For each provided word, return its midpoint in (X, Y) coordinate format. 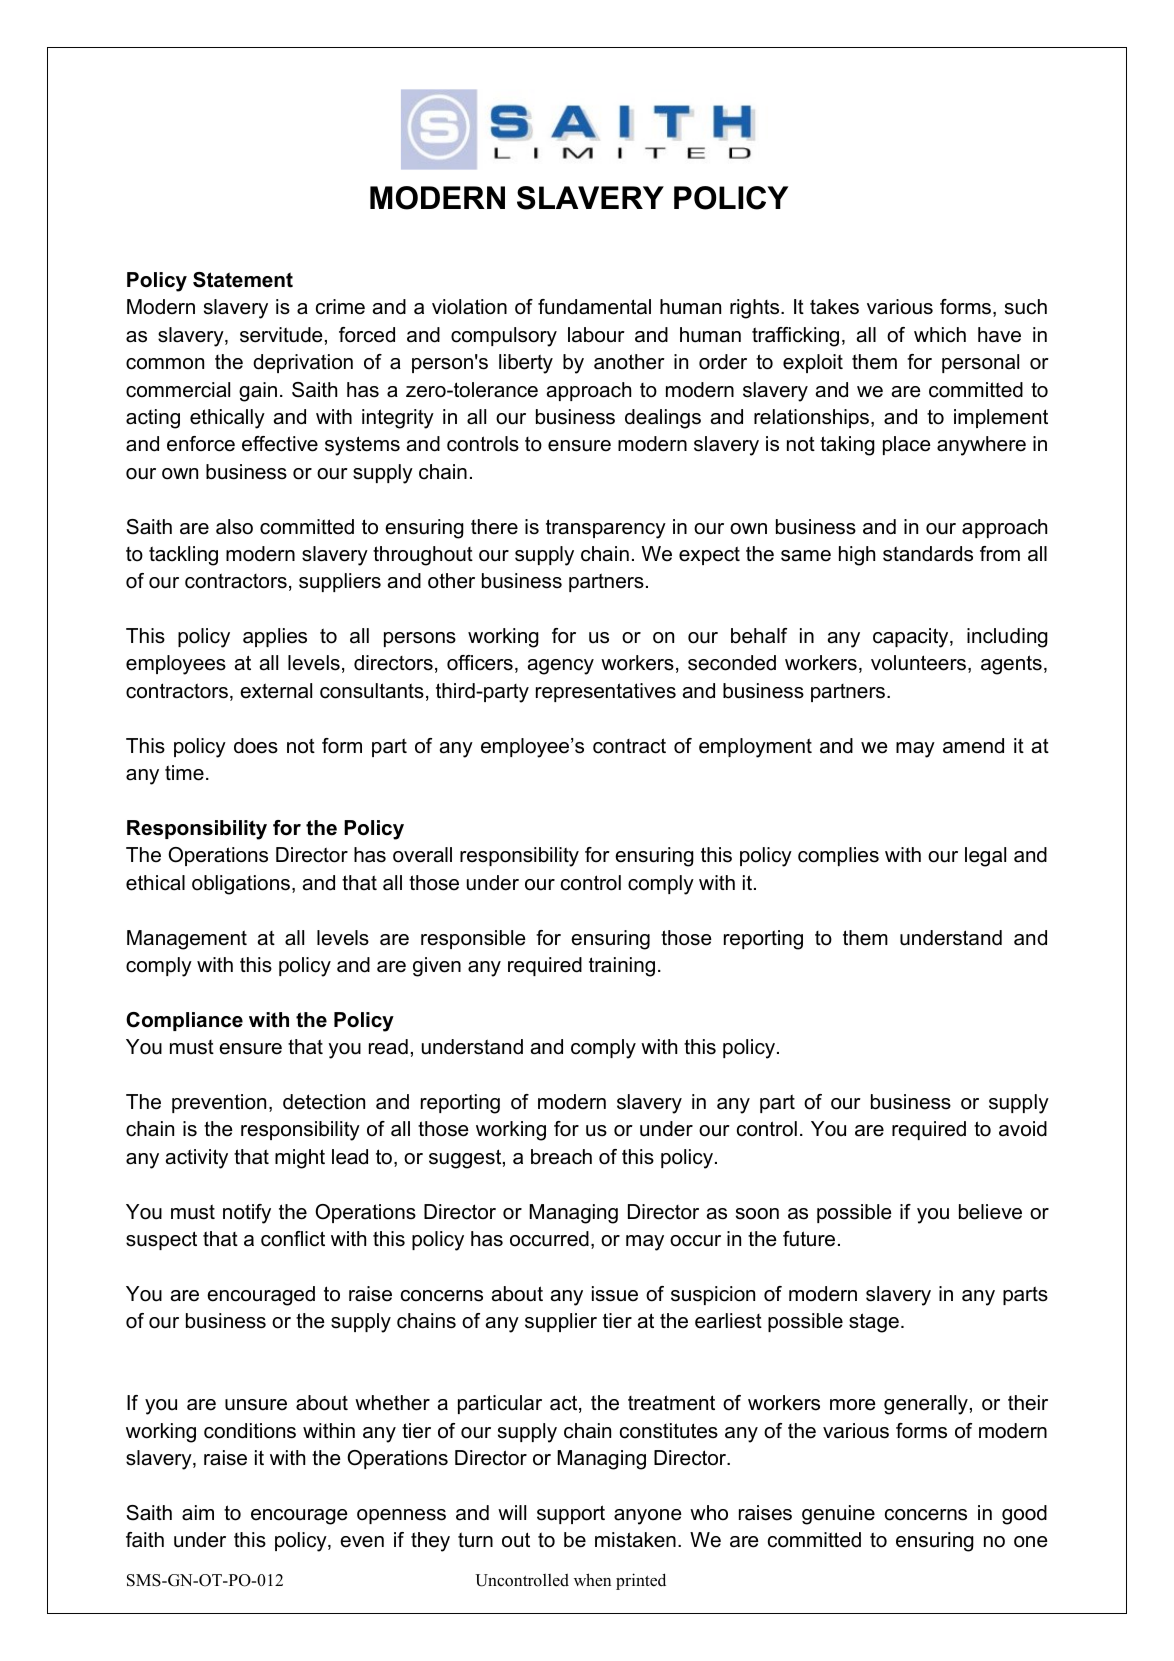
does (256, 746)
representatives (606, 692)
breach (561, 1157)
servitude (281, 335)
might (300, 1159)
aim (198, 1513)
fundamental (594, 307)
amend (973, 746)
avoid (1023, 1129)
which (940, 335)
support (571, 1514)
